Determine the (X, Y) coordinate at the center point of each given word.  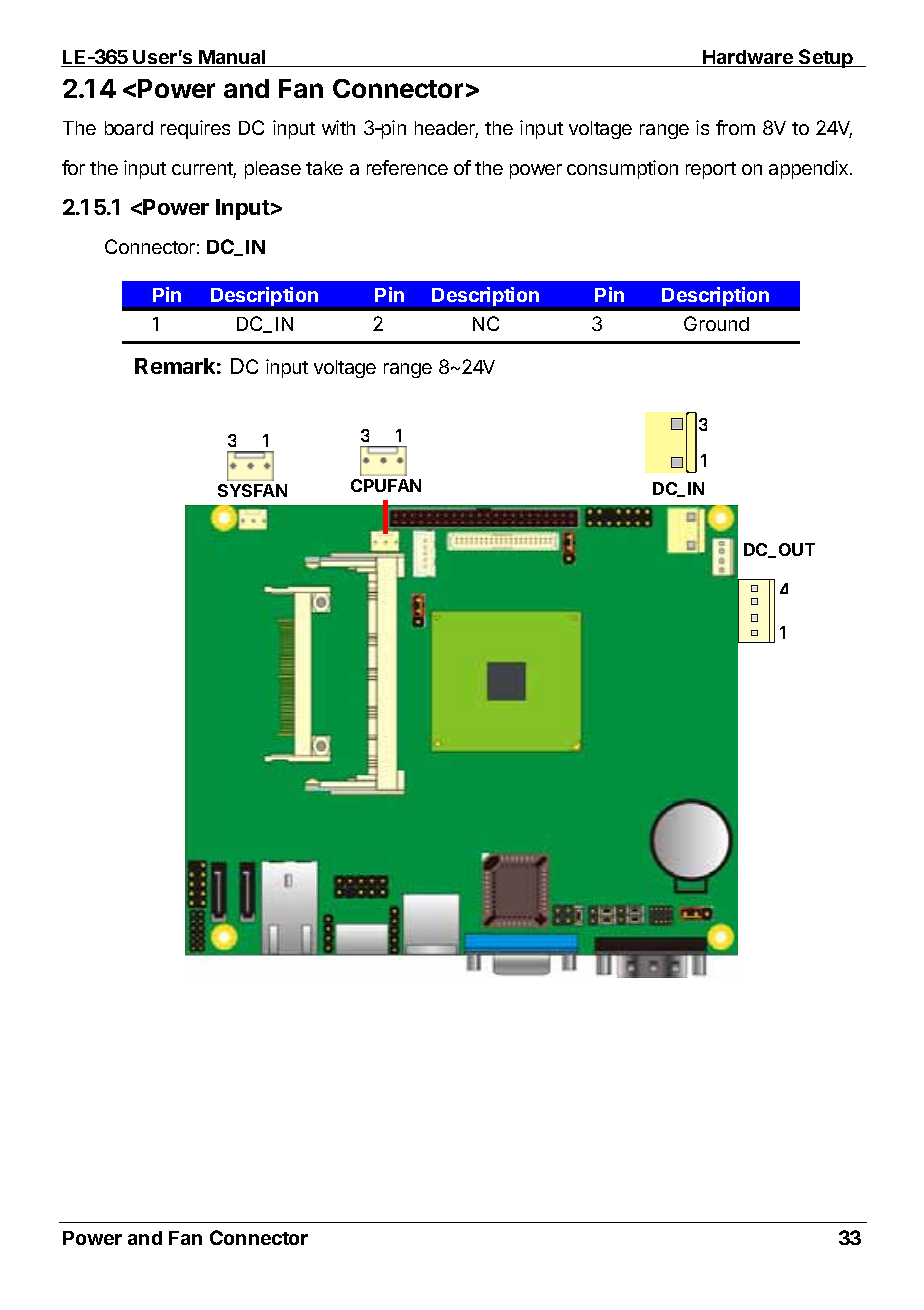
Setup (826, 58)
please (273, 170)
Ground (716, 323)
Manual (233, 58)
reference (407, 167)
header (446, 129)
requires (195, 129)
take (324, 168)
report (711, 170)
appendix (810, 169)
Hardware (748, 58)
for (73, 167)
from (735, 127)
